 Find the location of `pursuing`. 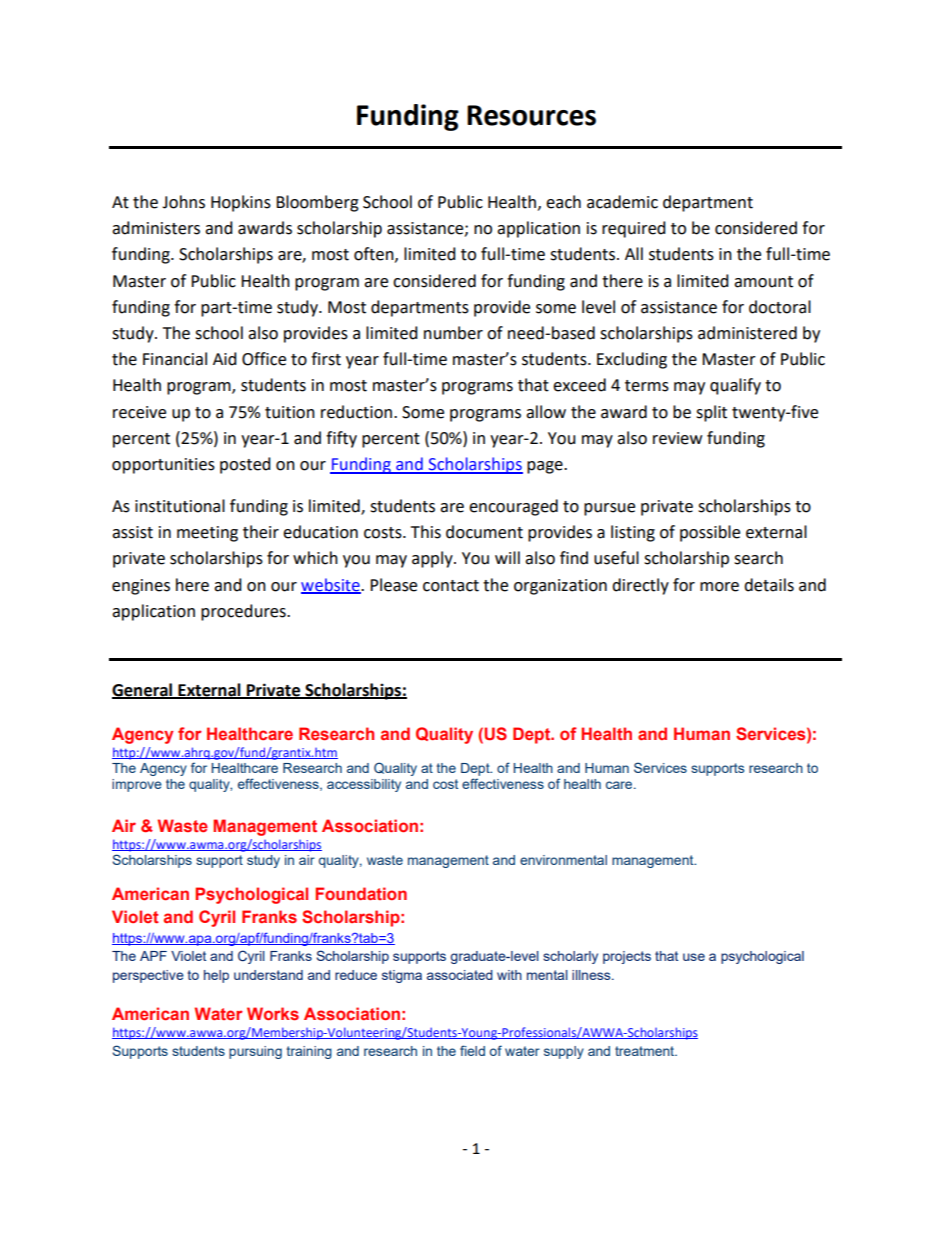

pursuing is located at coordinates (255, 1052).
